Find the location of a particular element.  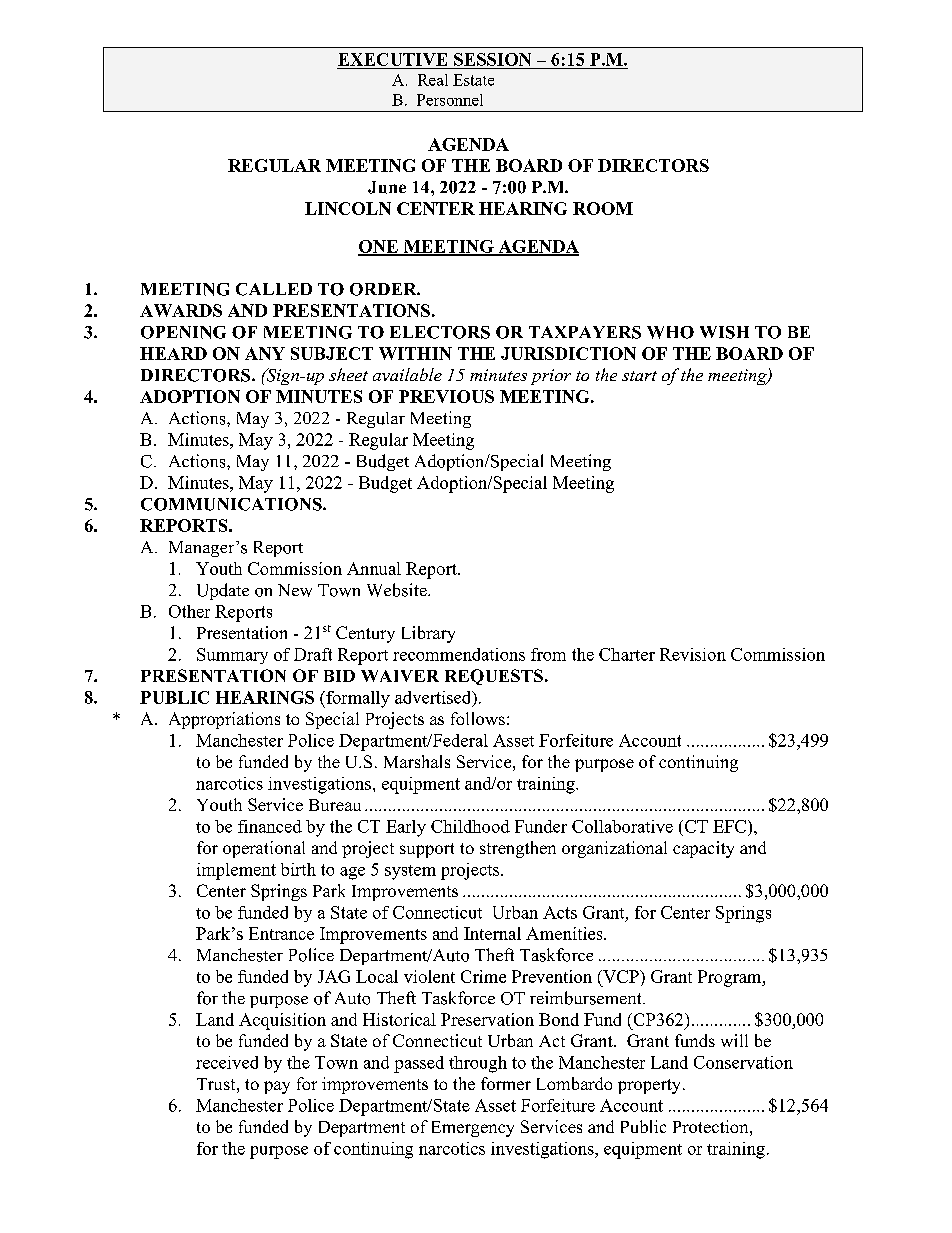

ANY is located at coordinates (265, 353).
